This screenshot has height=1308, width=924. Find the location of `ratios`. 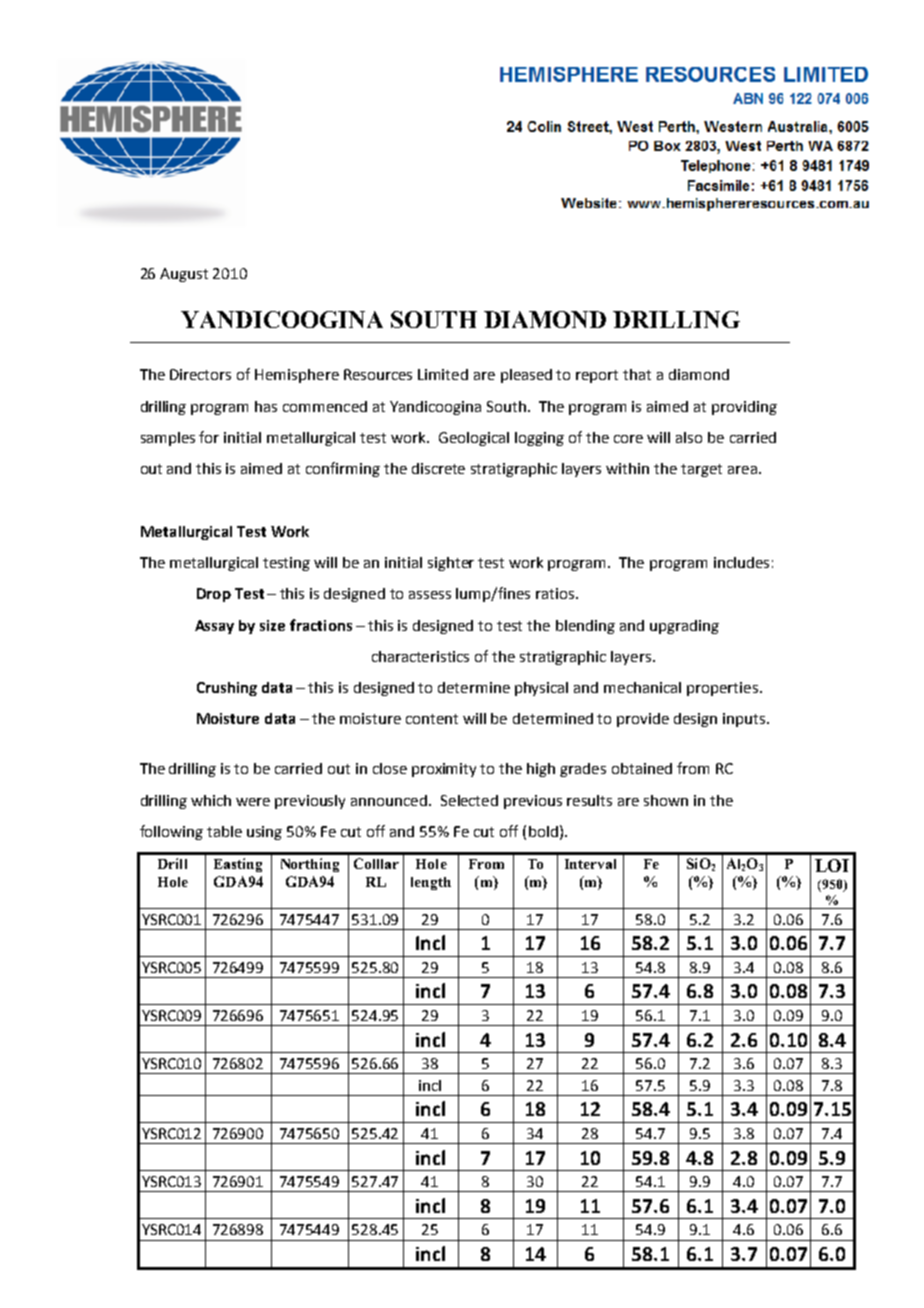

ratios is located at coordinates (556, 593).
